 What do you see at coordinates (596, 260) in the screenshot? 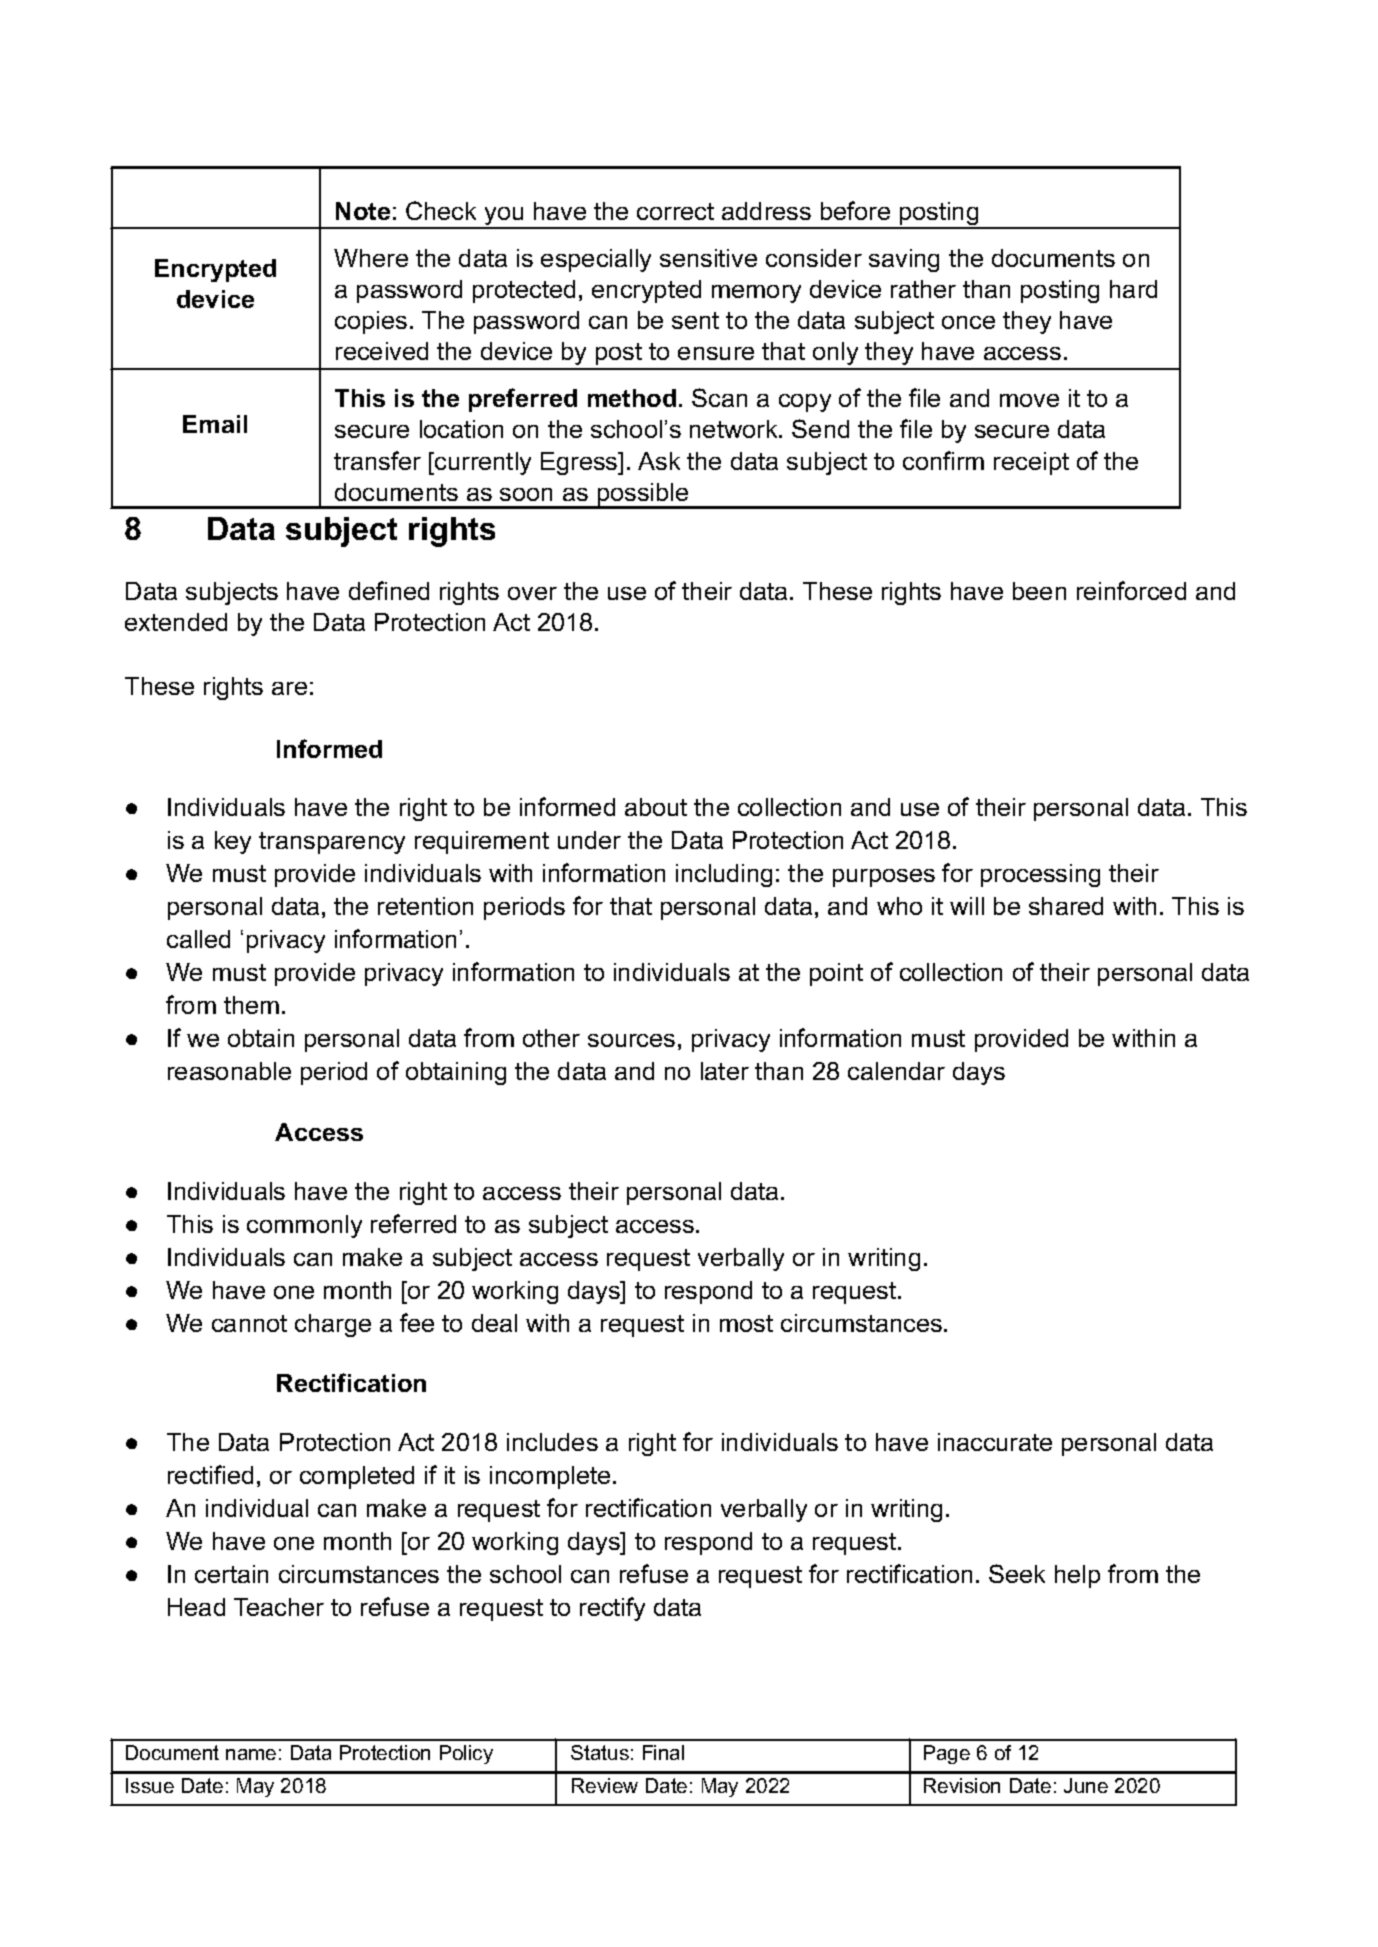
I see `especially` at bounding box center [596, 260].
